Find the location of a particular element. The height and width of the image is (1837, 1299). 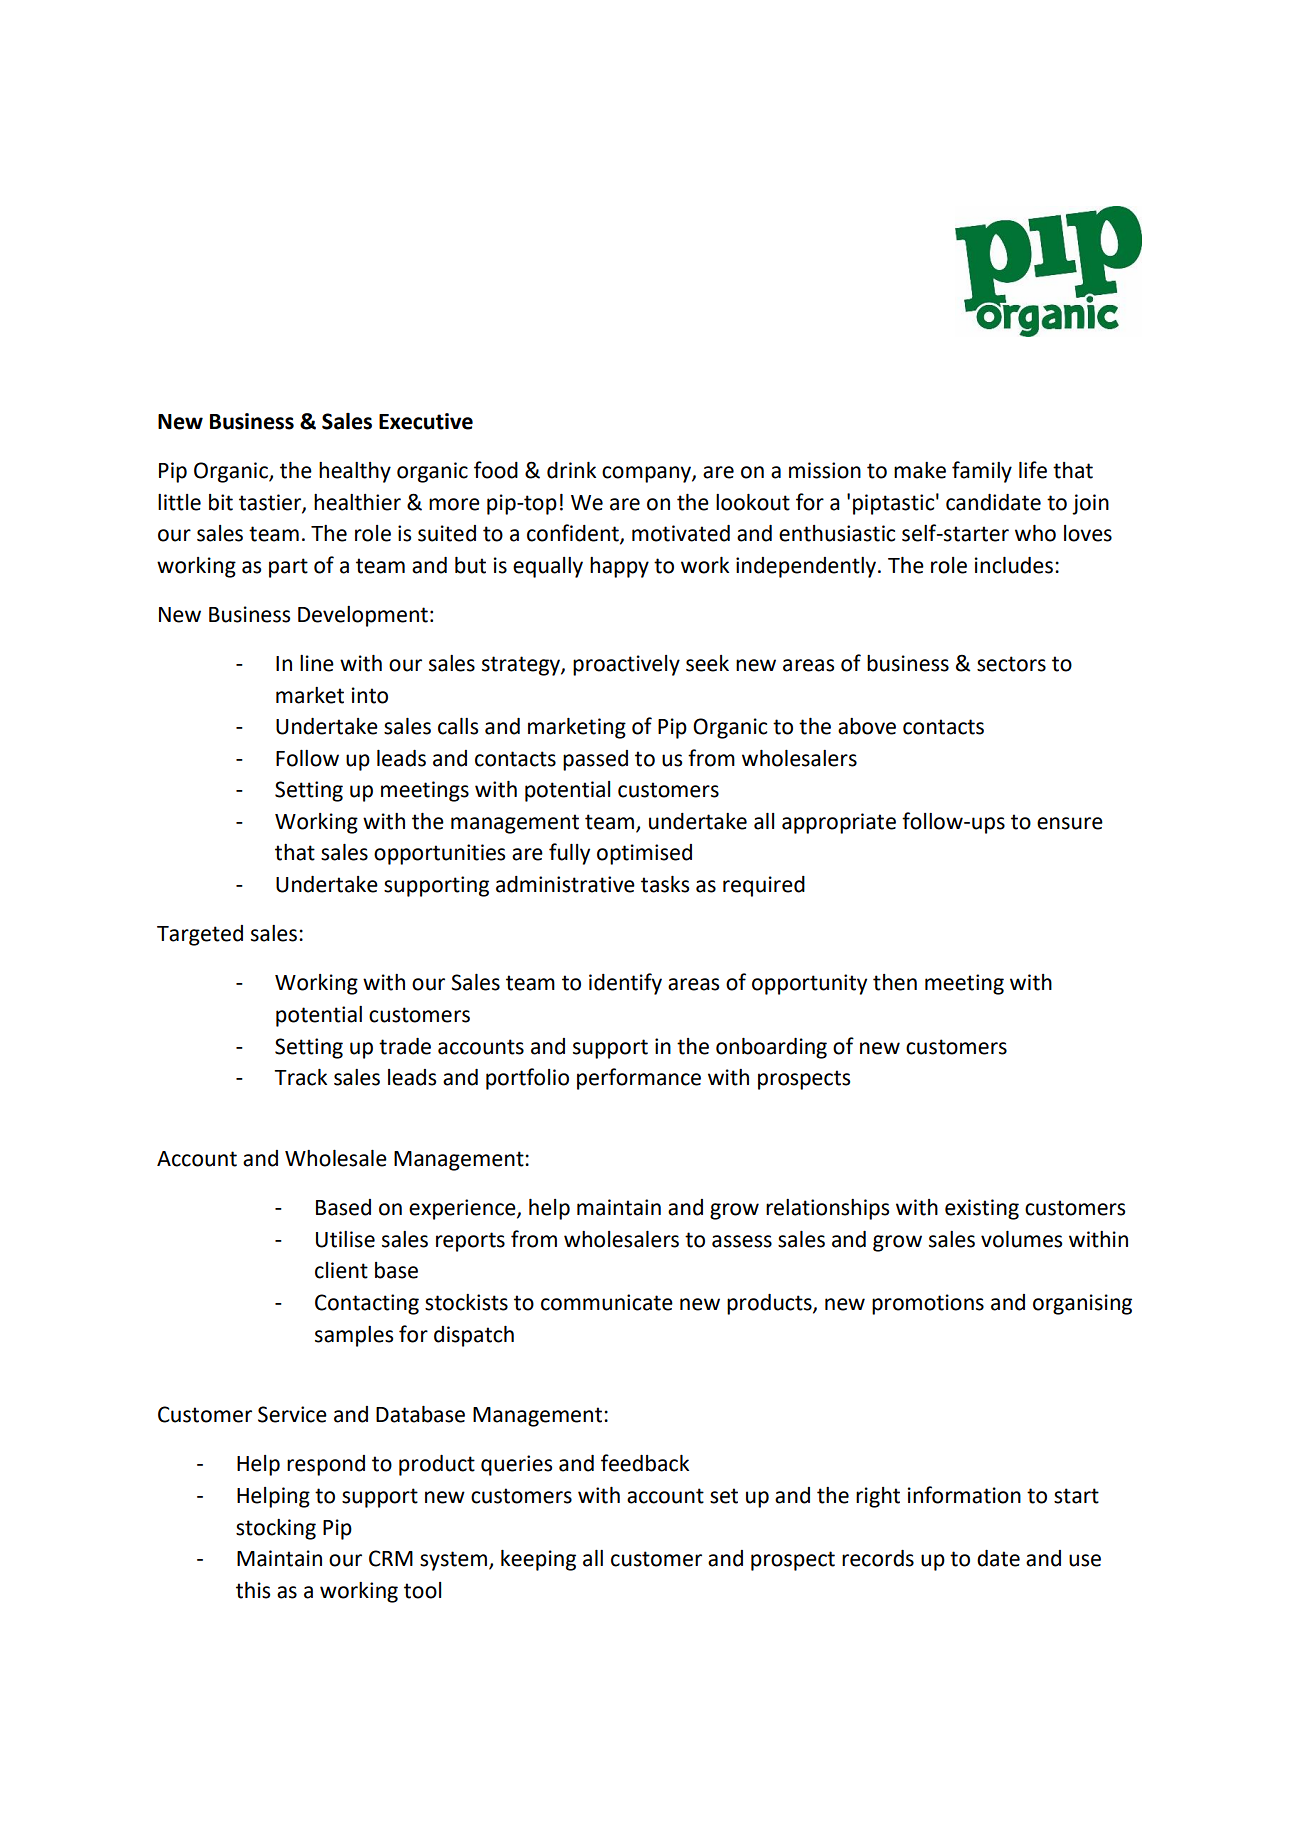

stocking is located at coordinates (276, 1529).
